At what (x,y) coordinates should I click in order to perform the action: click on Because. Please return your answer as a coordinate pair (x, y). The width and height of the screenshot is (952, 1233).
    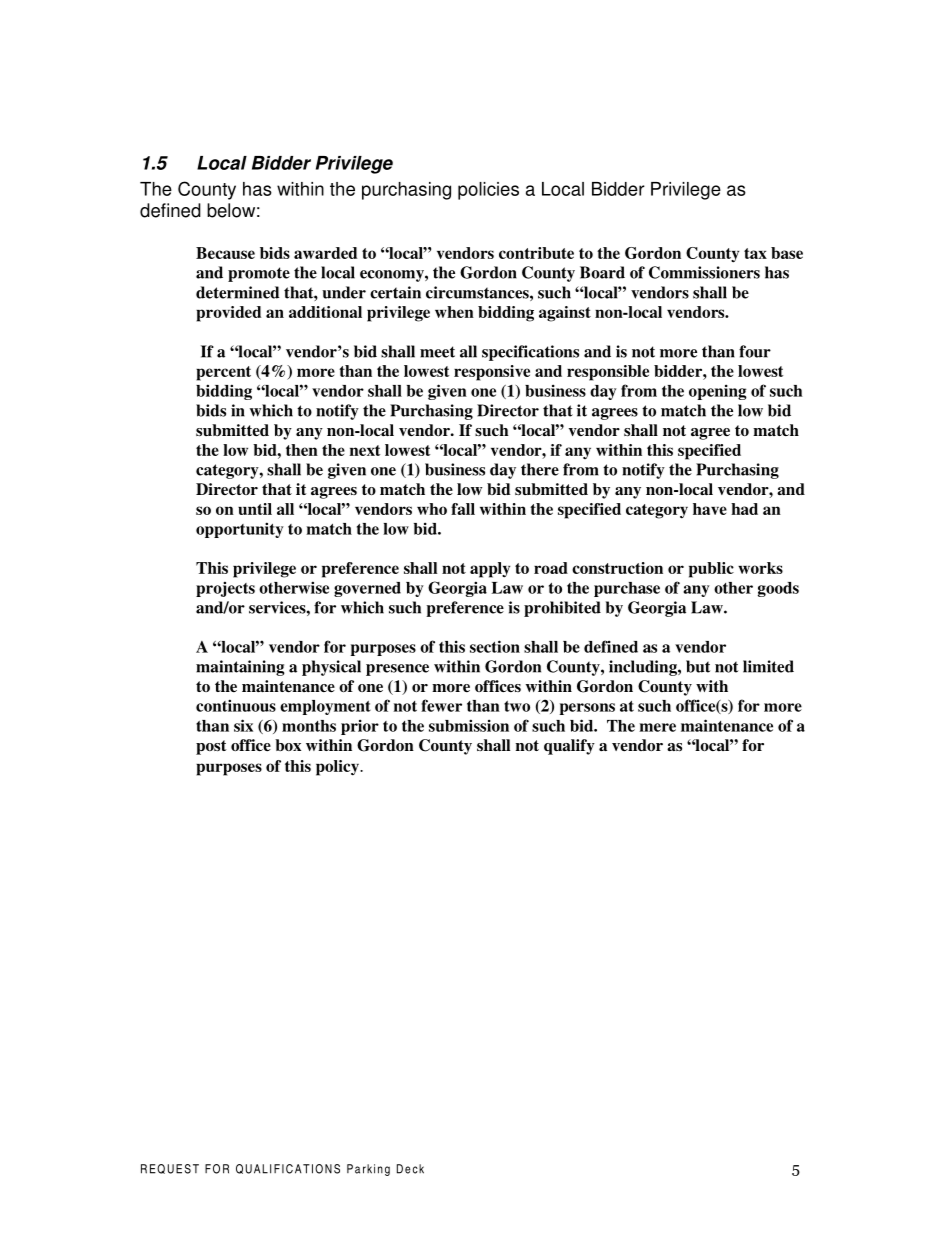
    Looking at the image, I should click on (225, 253).
